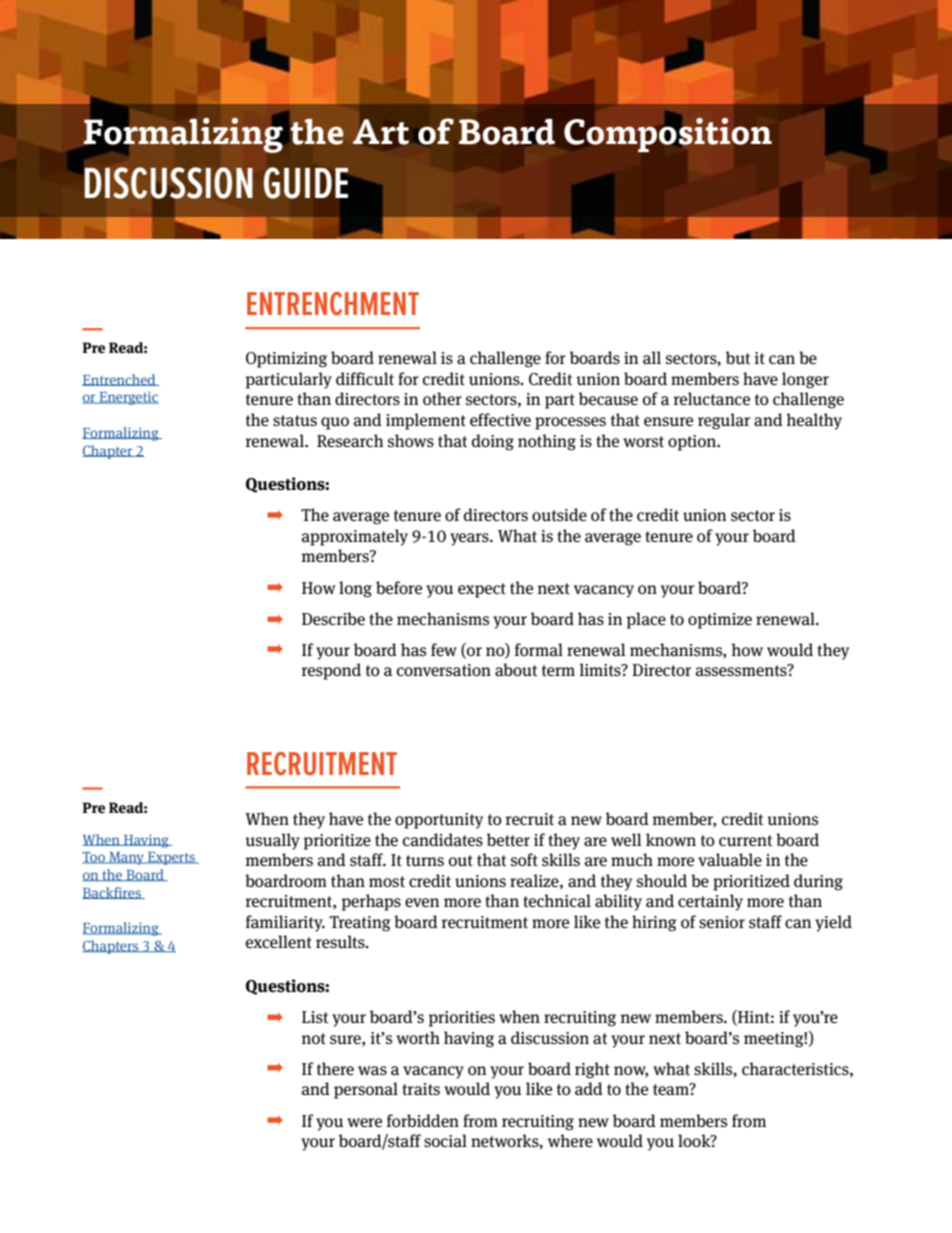  I want to click on other, so click(442, 398).
